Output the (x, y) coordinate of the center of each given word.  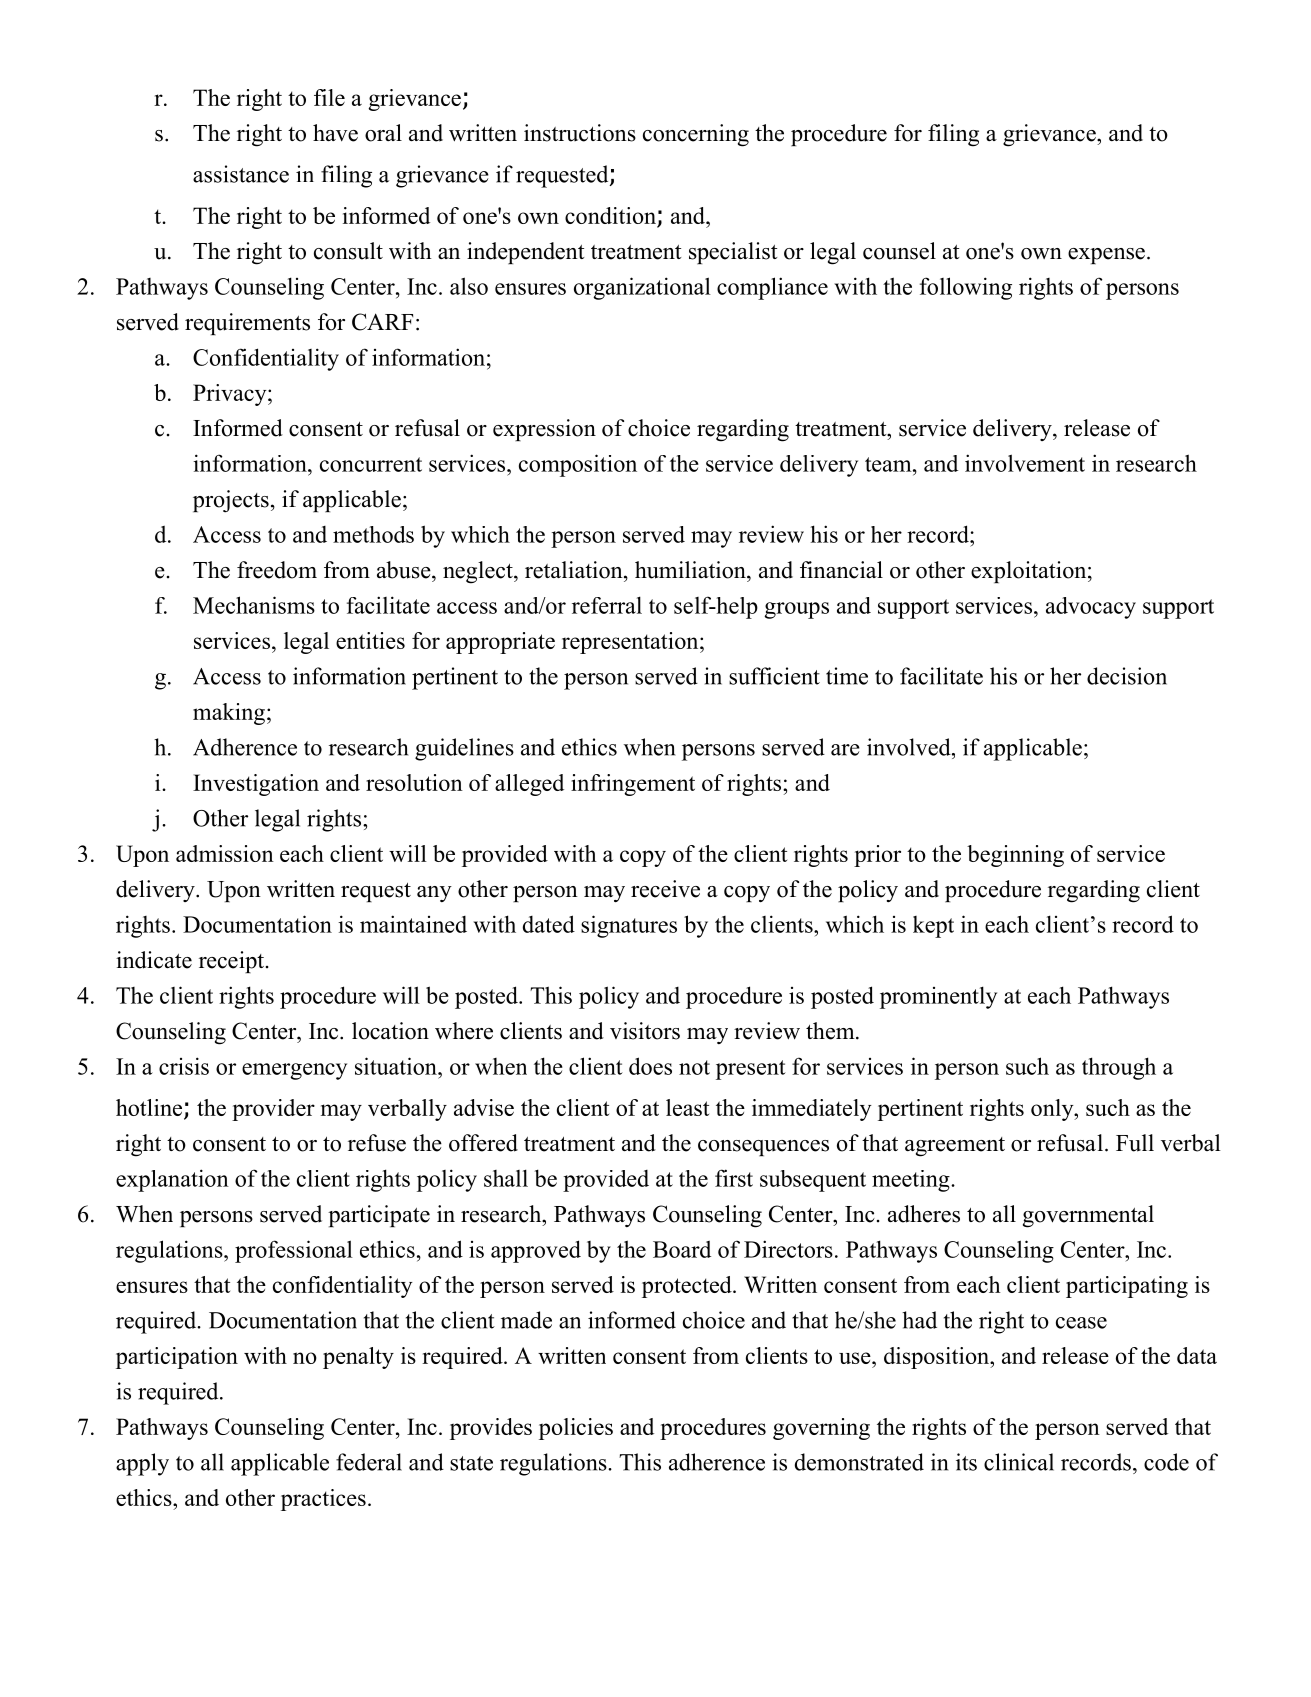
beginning (1015, 856)
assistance (241, 174)
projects (231, 501)
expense (1106, 256)
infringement (633, 785)
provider (273, 1110)
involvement (1025, 463)
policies (576, 1429)
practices (323, 1500)
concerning (696, 135)
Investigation (256, 785)
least (687, 1107)
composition (578, 465)
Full (1135, 1143)
